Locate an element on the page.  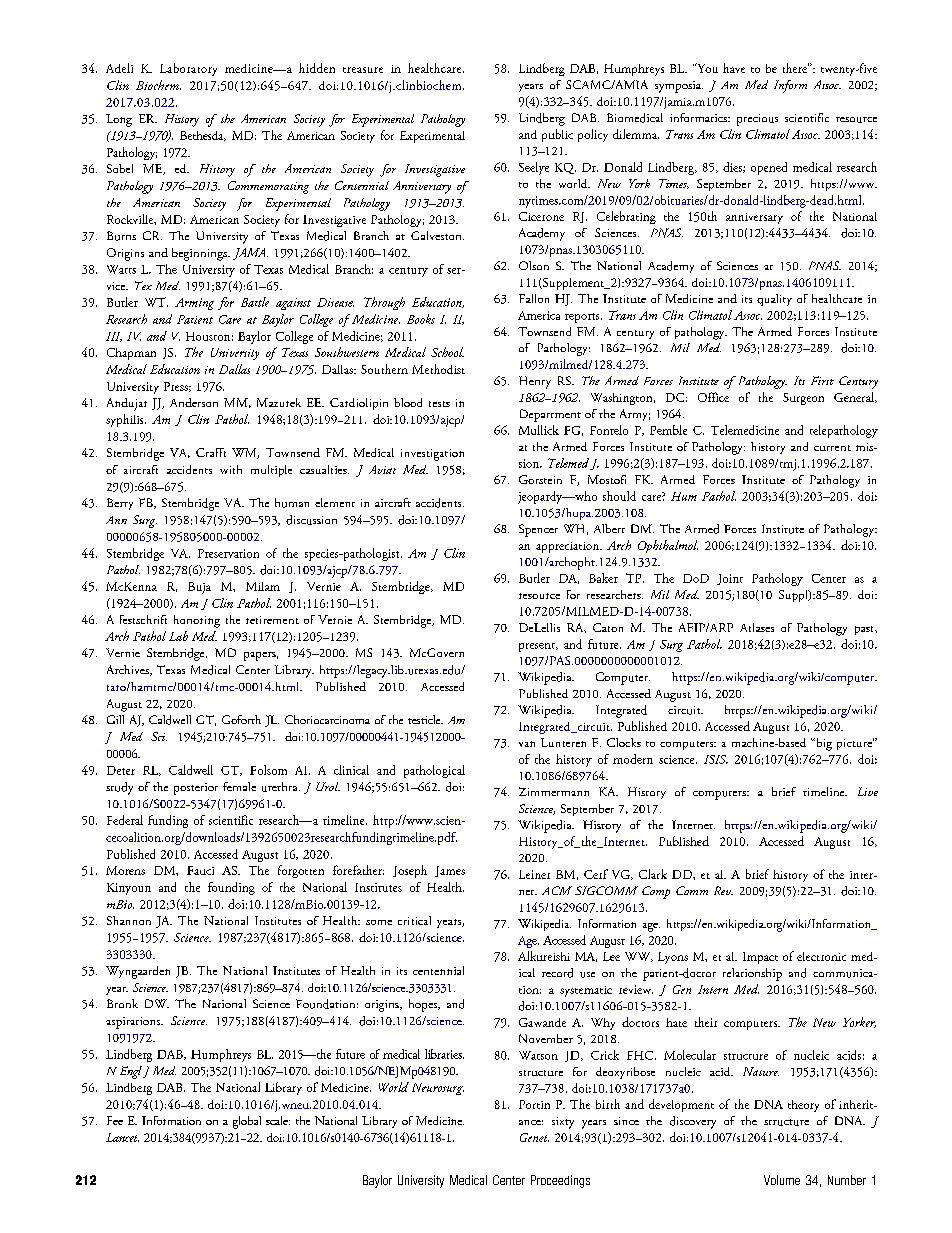
present is located at coordinates (538, 647).
